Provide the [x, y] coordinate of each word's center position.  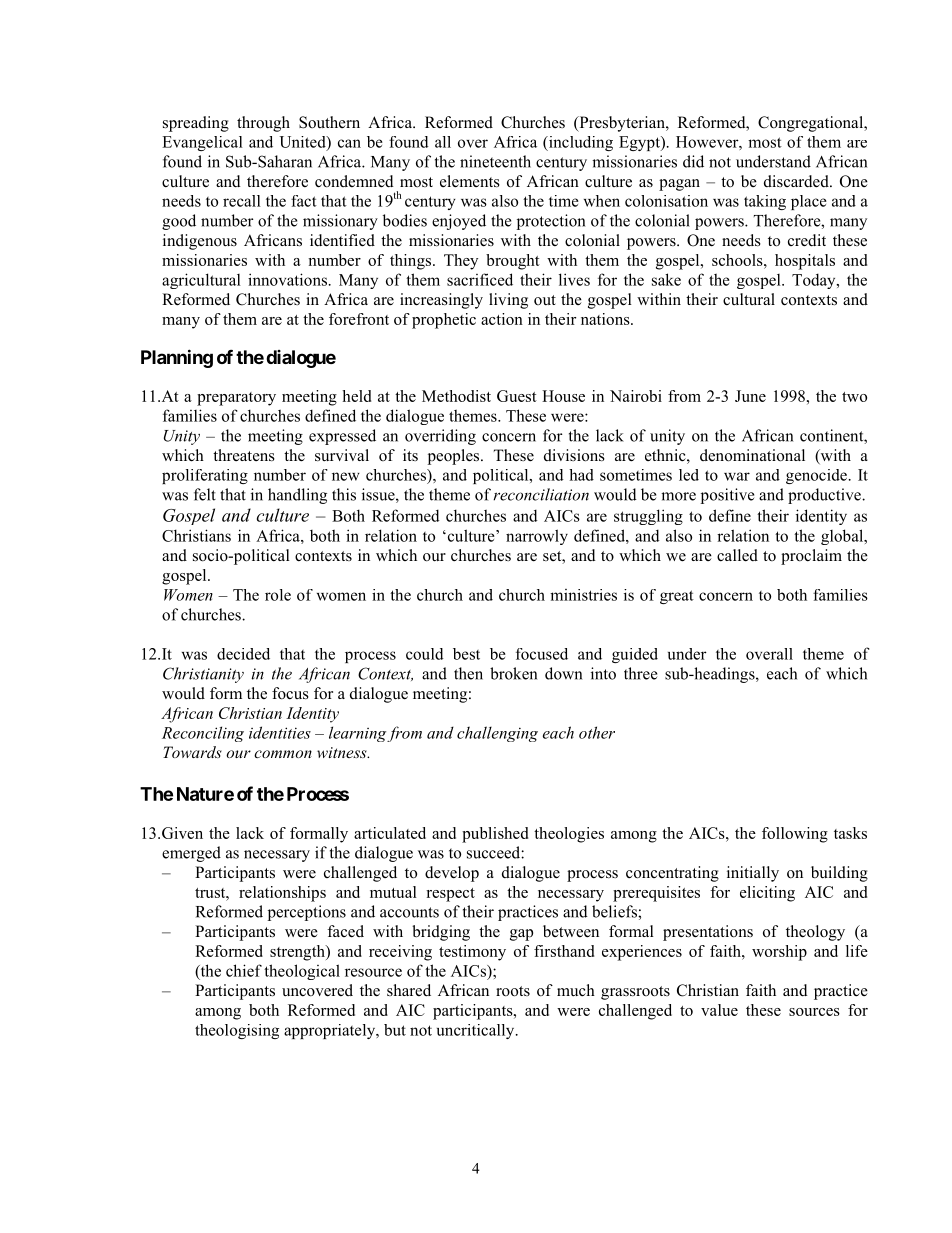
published [495, 835]
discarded [797, 181]
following [795, 835]
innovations [287, 279]
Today [815, 281]
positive [727, 496]
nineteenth [495, 161]
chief [244, 970]
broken [513, 673]
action [502, 319]
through [263, 124]
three [640, 673]
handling [297, 496]
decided [243, 654]
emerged [191, 854]
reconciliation [541, 494]
